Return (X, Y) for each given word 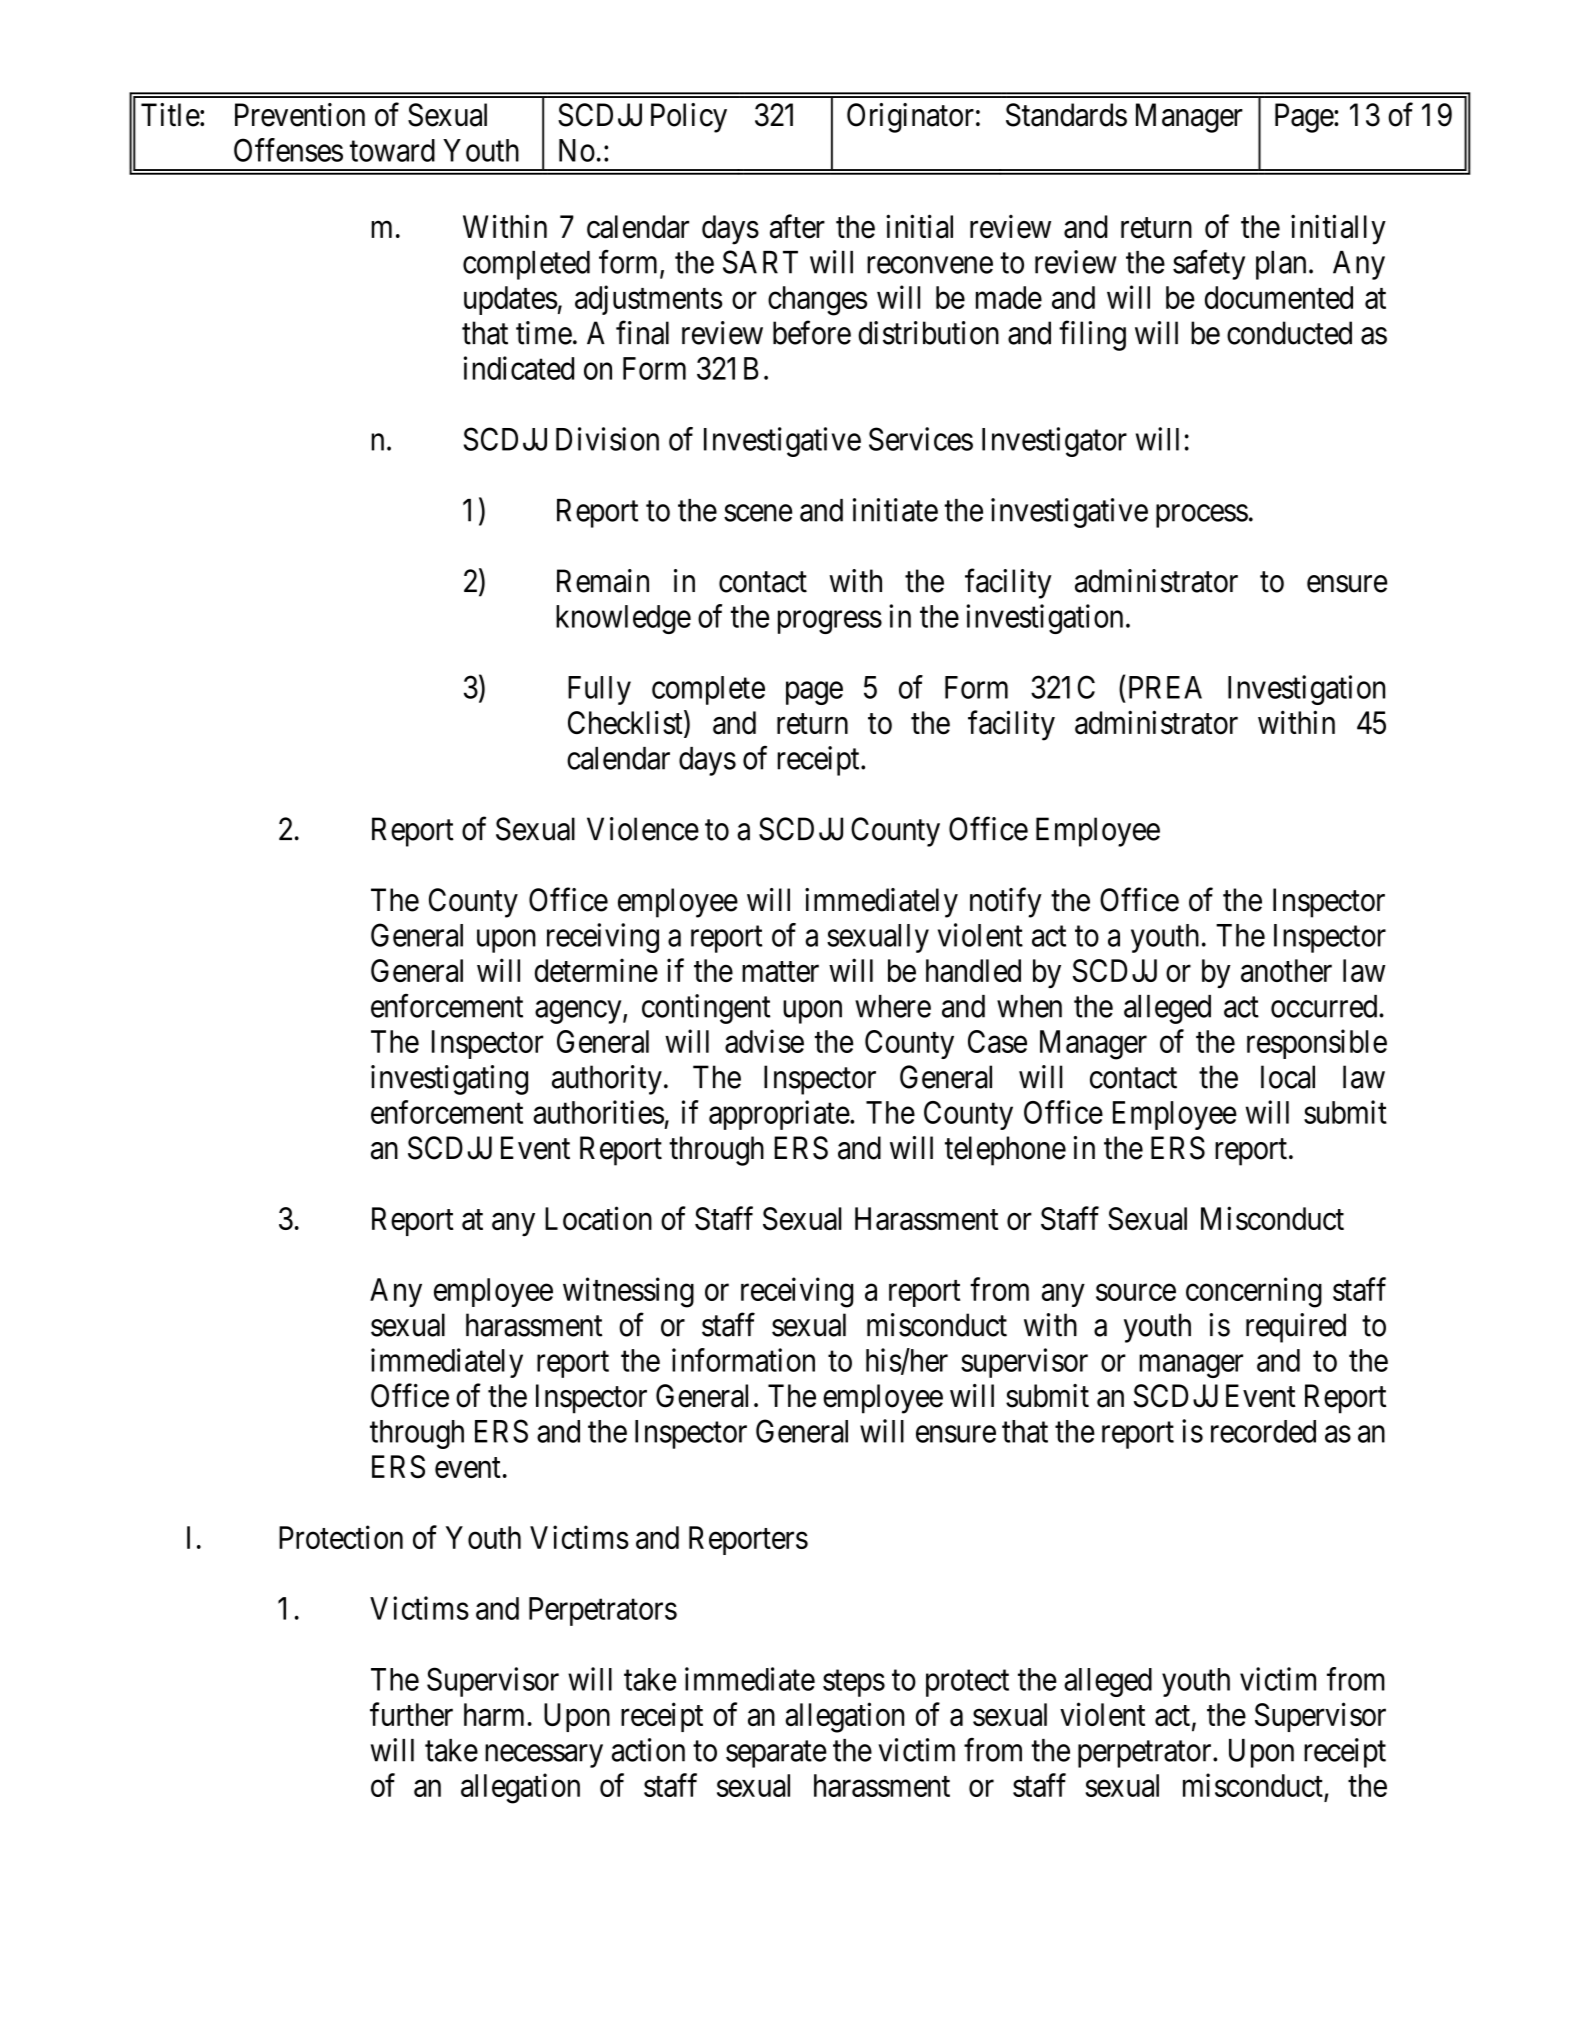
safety (1209, 265)
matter (780, 972)
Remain (603, 581)
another (1286, 970)
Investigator (1054, 442)
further (411, 1714)
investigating (449, 1080)
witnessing (628, 1292)
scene (758, 513)
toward (392, 150)
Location (598, 1218)
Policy (689, 118)
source (1136, 1292)
